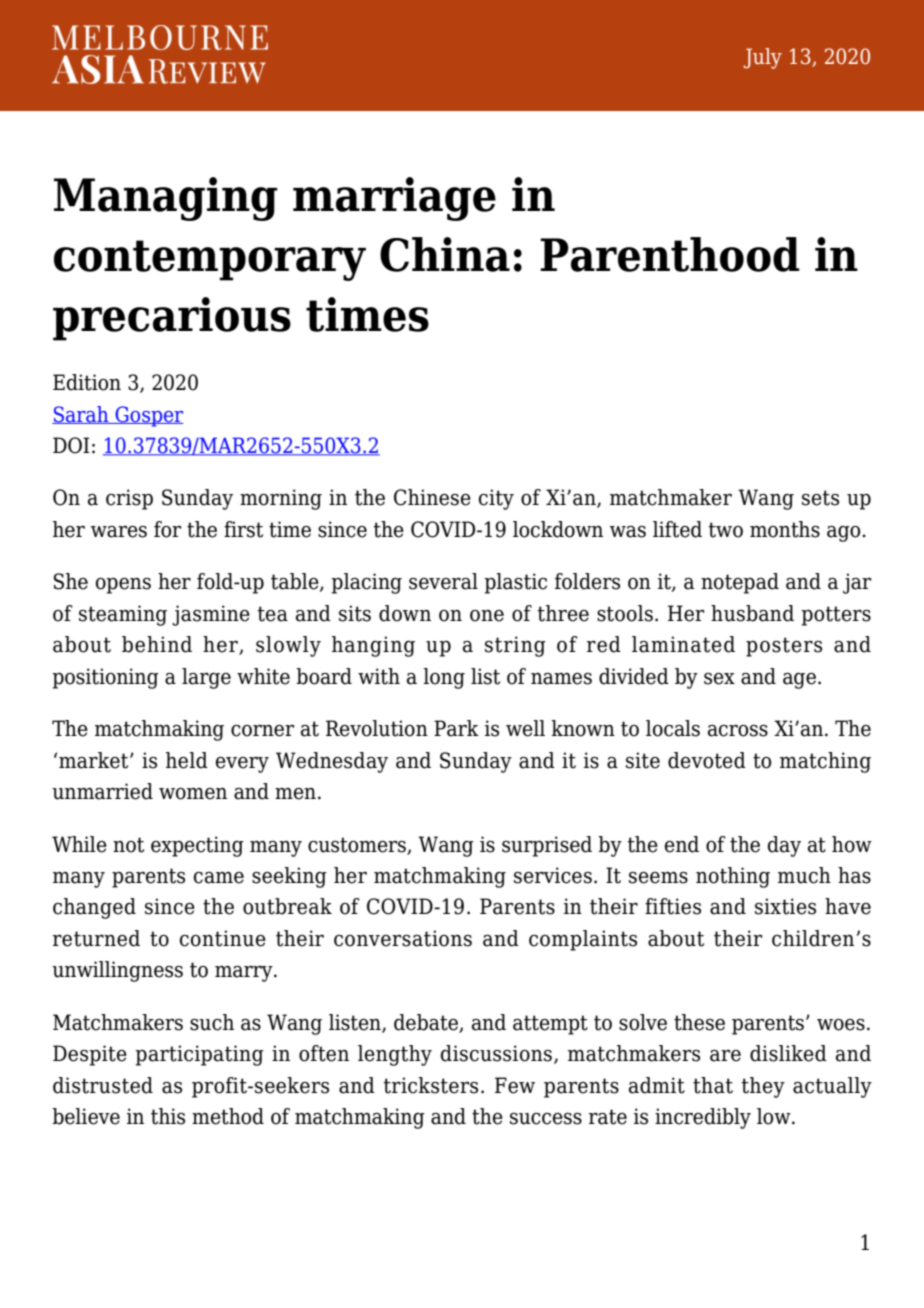 The height and width of the document is (1308, 924). Describe the element at coordinates (762, 58) in the document. I see `July` at that location.
